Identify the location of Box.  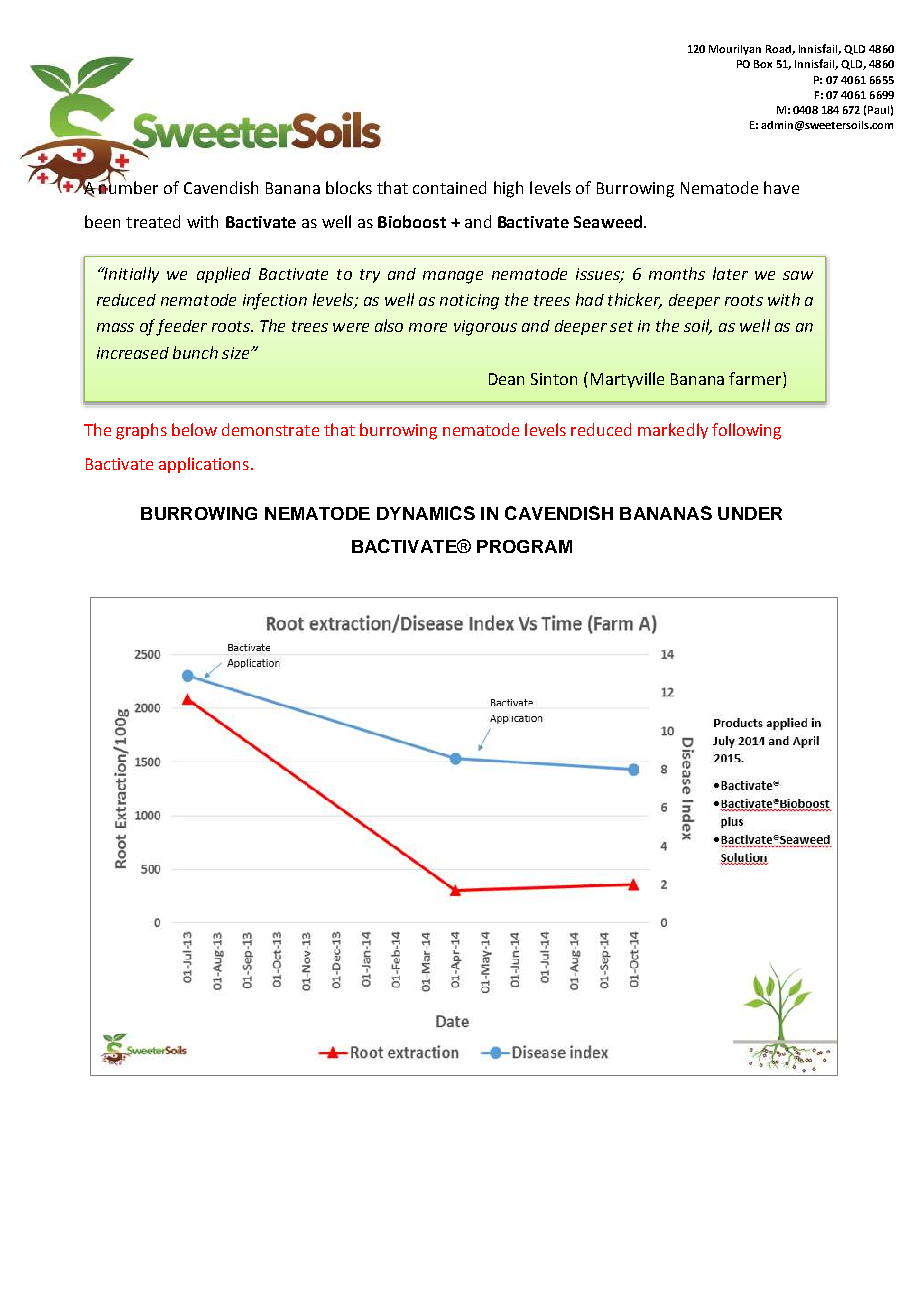
(763, 64).
